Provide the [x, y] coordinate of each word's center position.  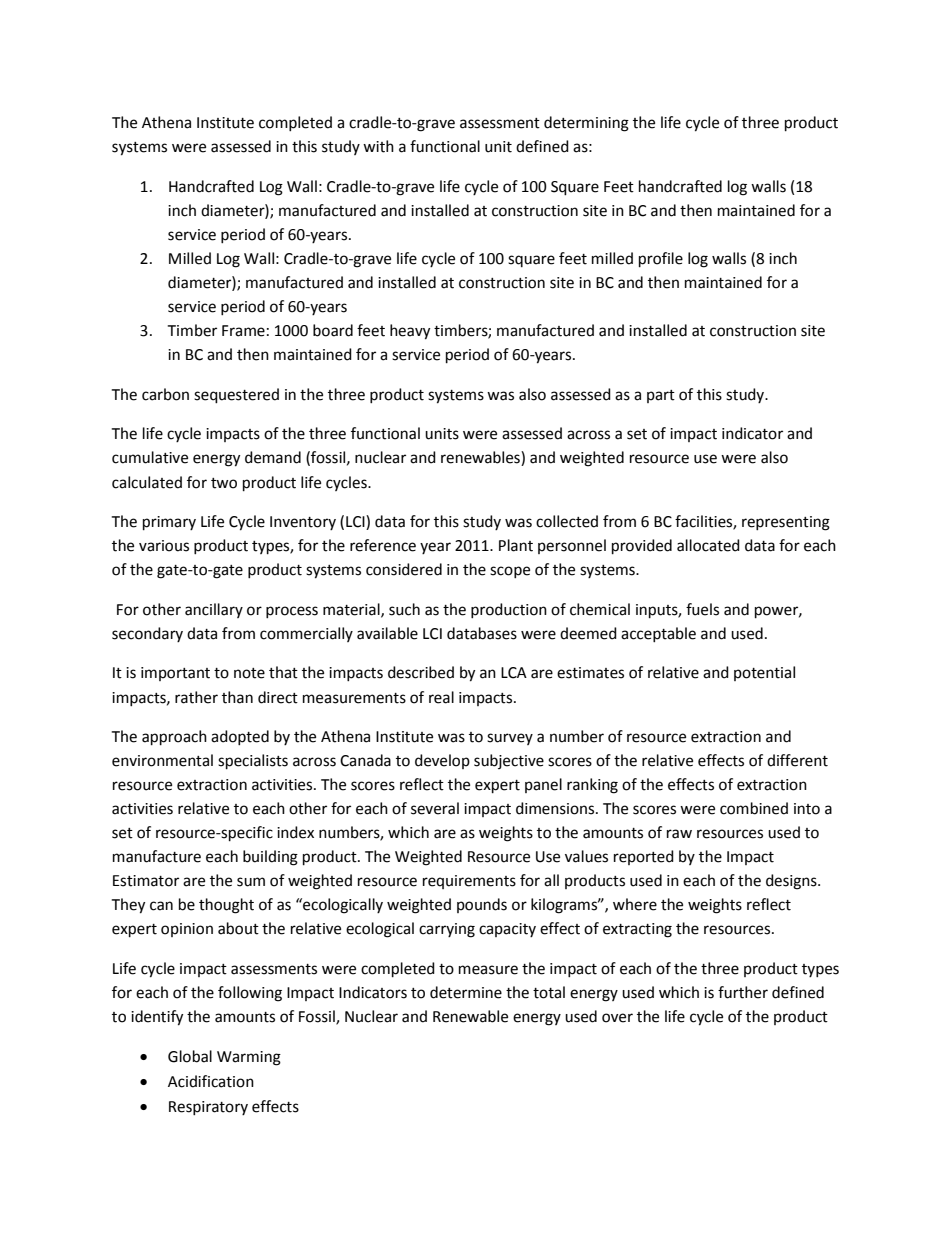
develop [442, 761]
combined [754, 808]
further [743, 992]
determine [466, 992]
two [224, 483]
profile [661, 260]
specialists [253, 762]
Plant [516, 545]
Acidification [211, 1081]
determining [586, 124]
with [378, 146]
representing [786, 523]
